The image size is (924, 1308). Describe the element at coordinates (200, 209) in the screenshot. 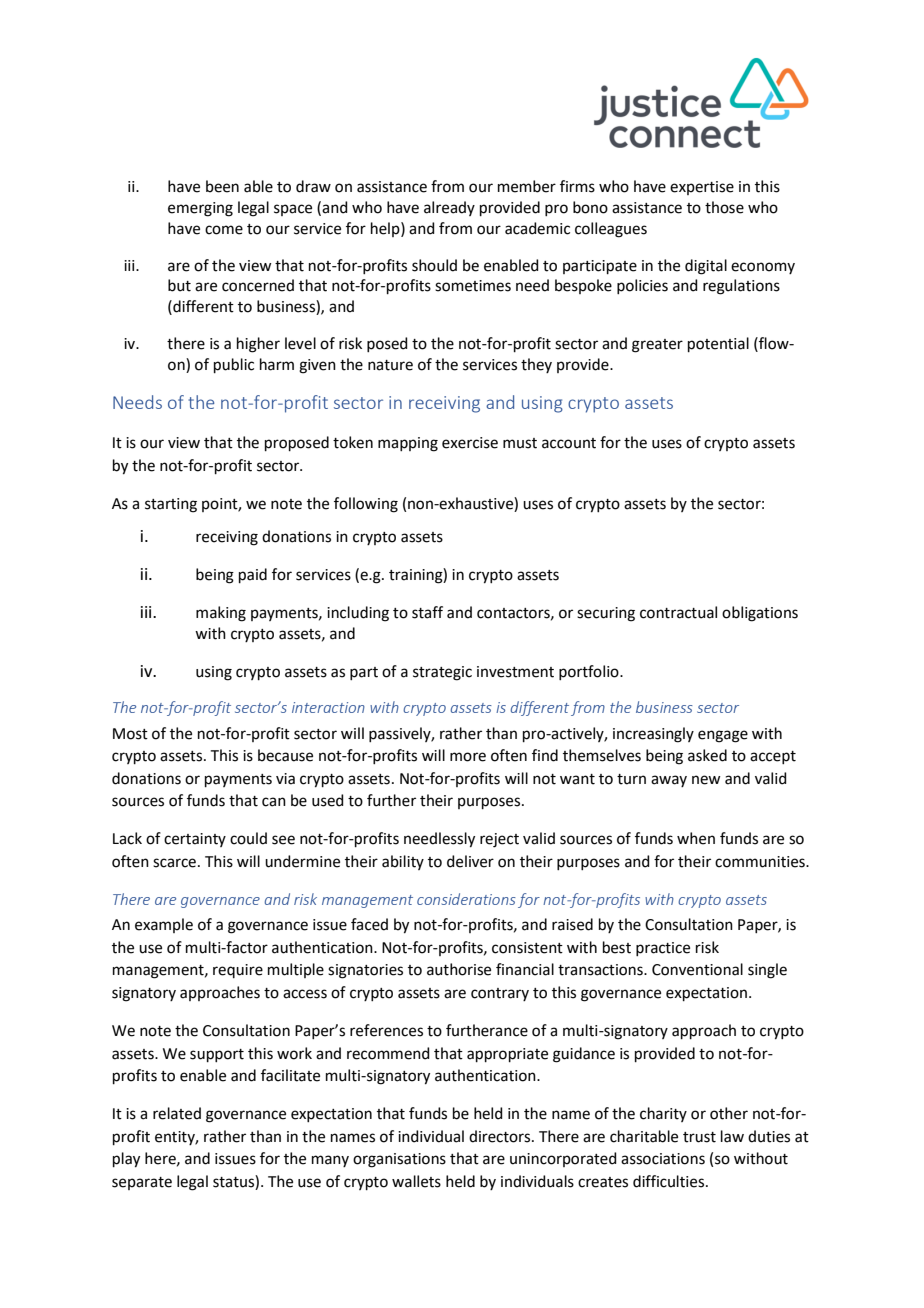

I see `emerging` at that location.
